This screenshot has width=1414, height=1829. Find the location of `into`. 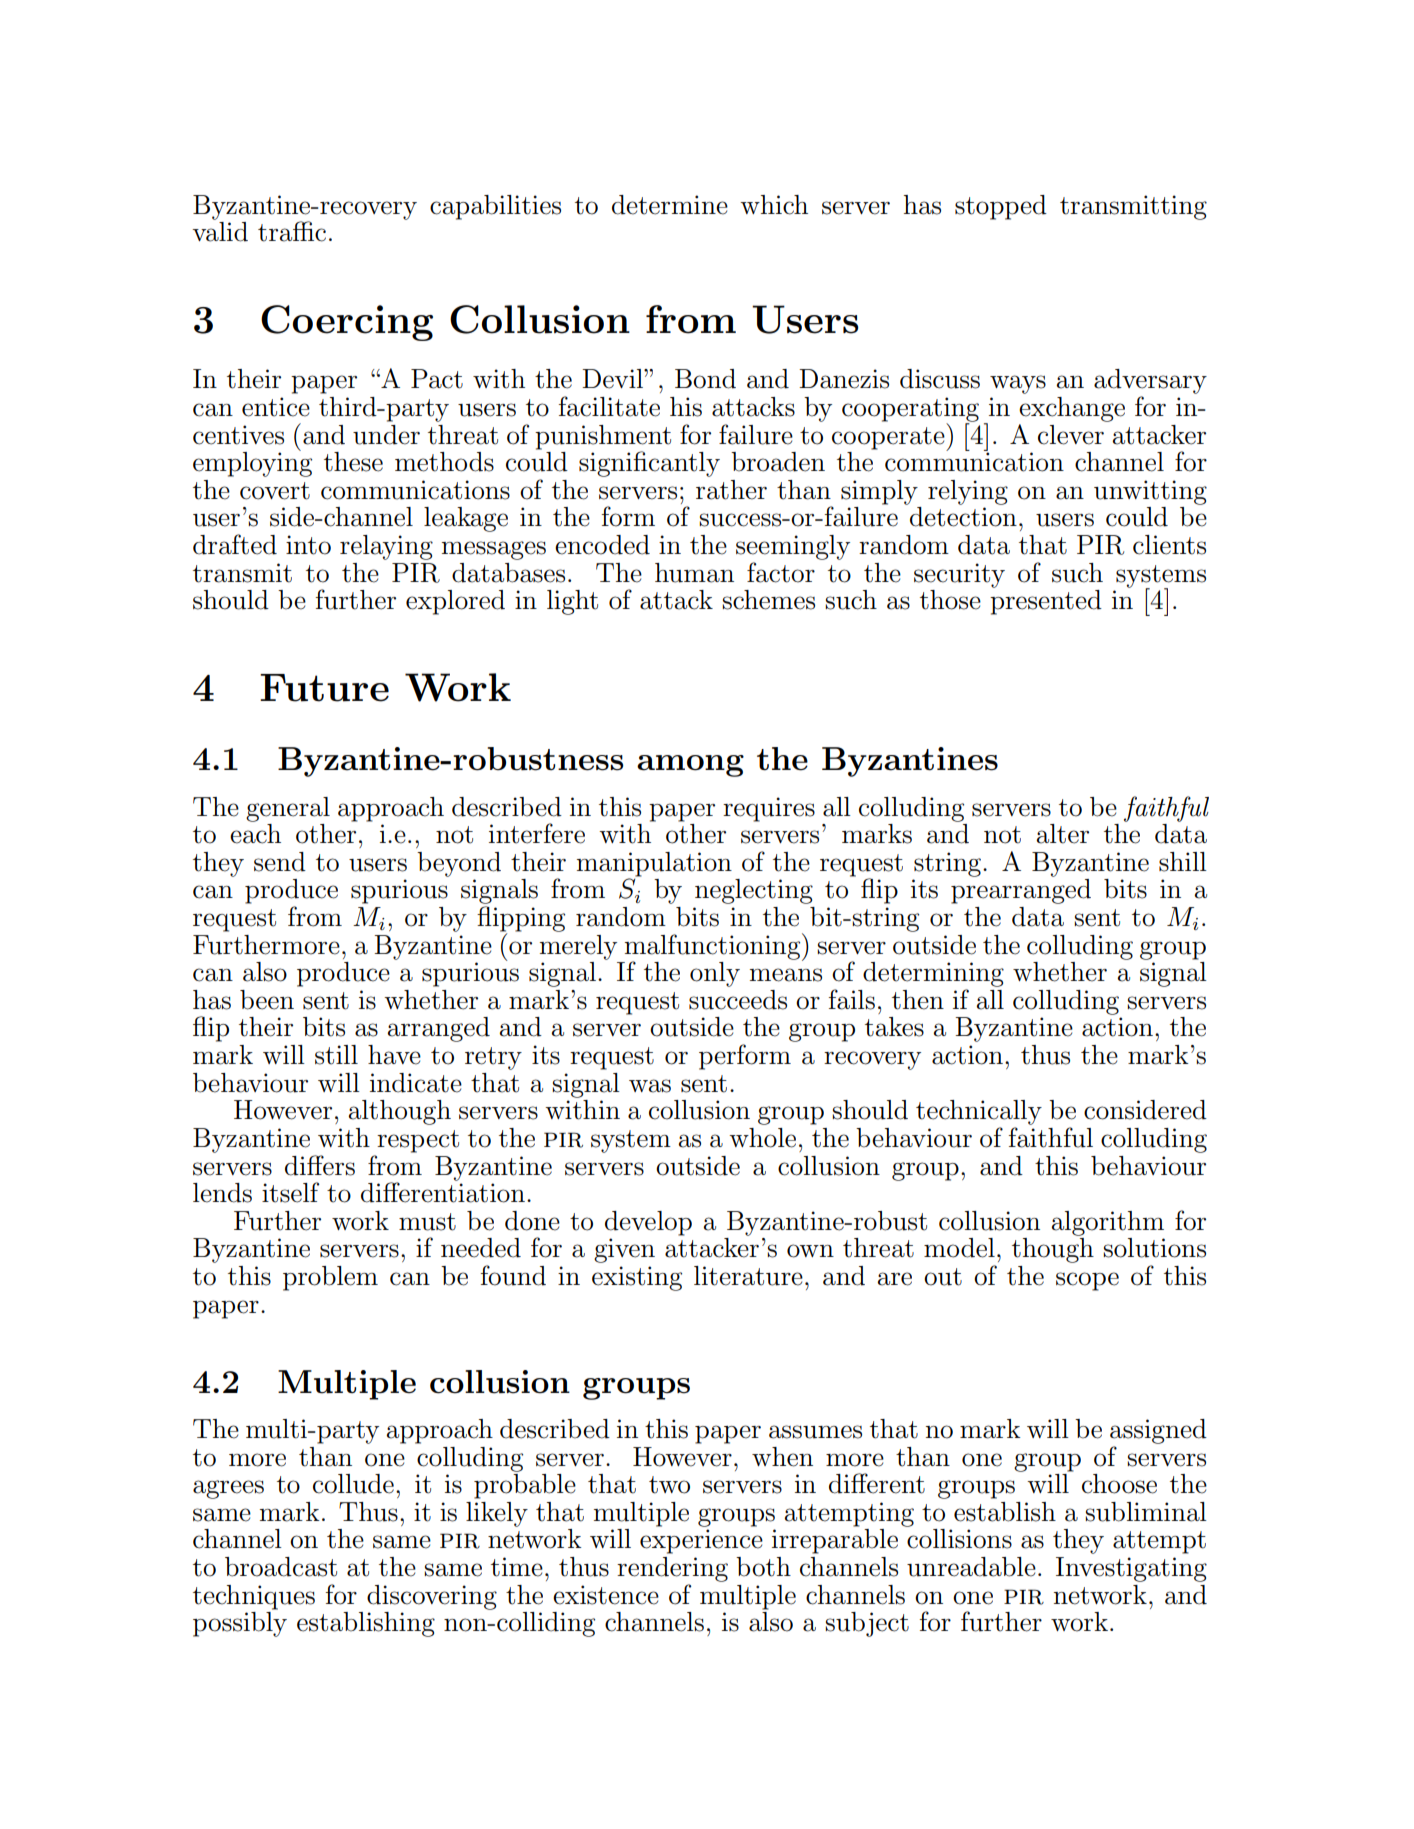

into is located at coordinates (308, 545).
